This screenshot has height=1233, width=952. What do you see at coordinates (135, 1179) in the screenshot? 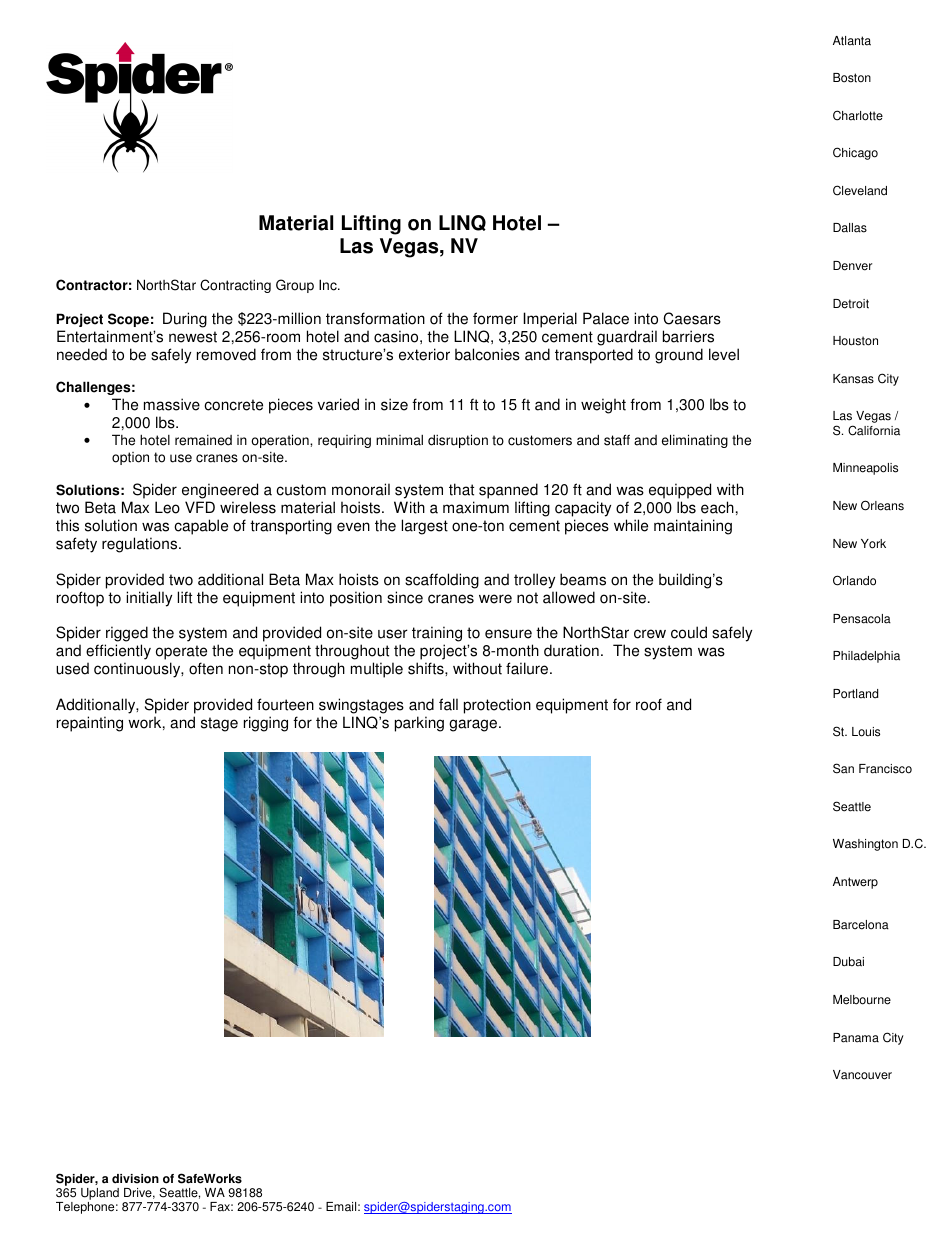
I see `division` at bounding box center [135, 1179].
